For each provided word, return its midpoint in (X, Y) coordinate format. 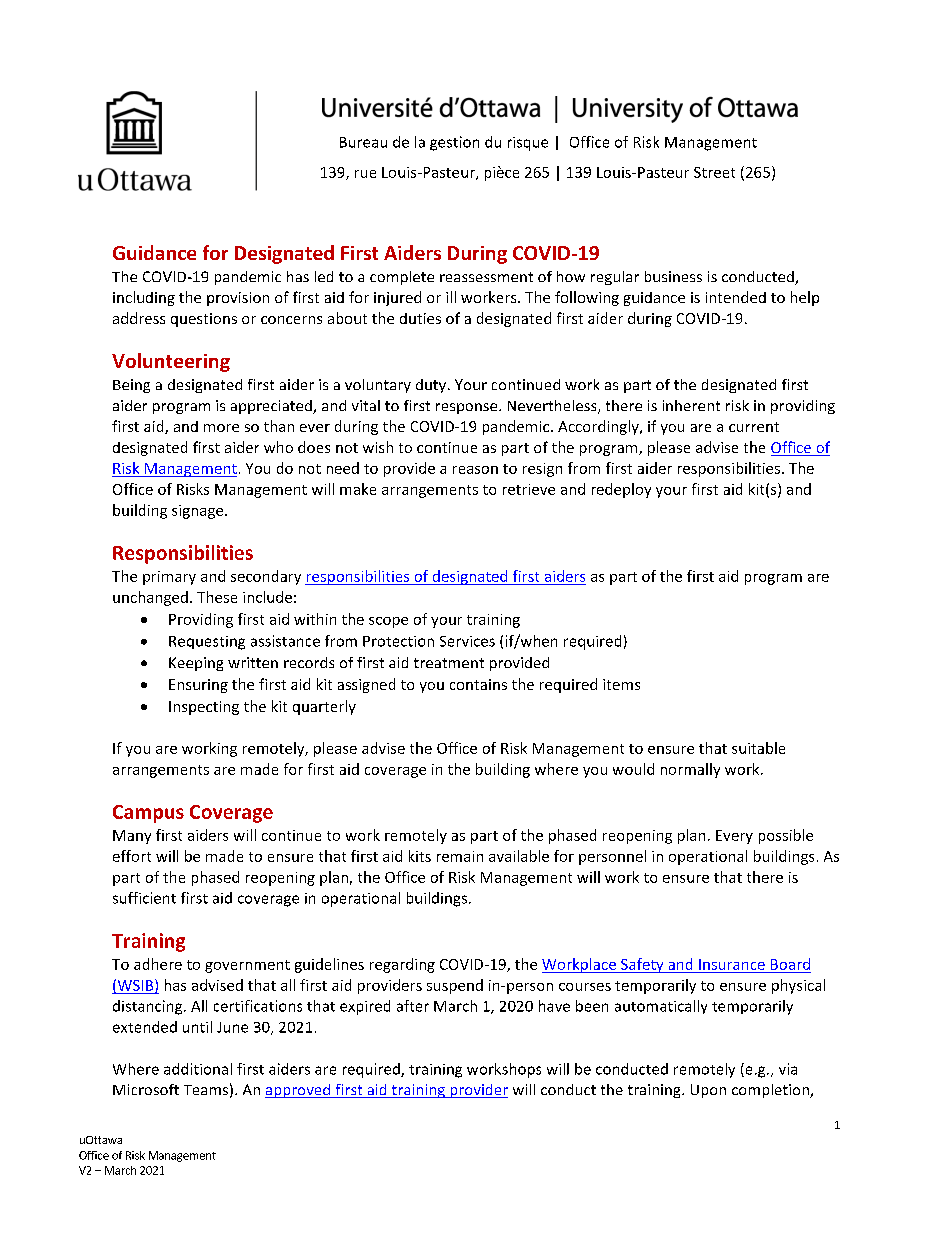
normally (690, 770)
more (221, 428)
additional (198, 1069)
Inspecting (204, 708)
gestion (454, 143)
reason (475, 470)
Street (714, 172)
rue (365, 174)
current (754, 427)
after (413, 1006)
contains (478, 684)
